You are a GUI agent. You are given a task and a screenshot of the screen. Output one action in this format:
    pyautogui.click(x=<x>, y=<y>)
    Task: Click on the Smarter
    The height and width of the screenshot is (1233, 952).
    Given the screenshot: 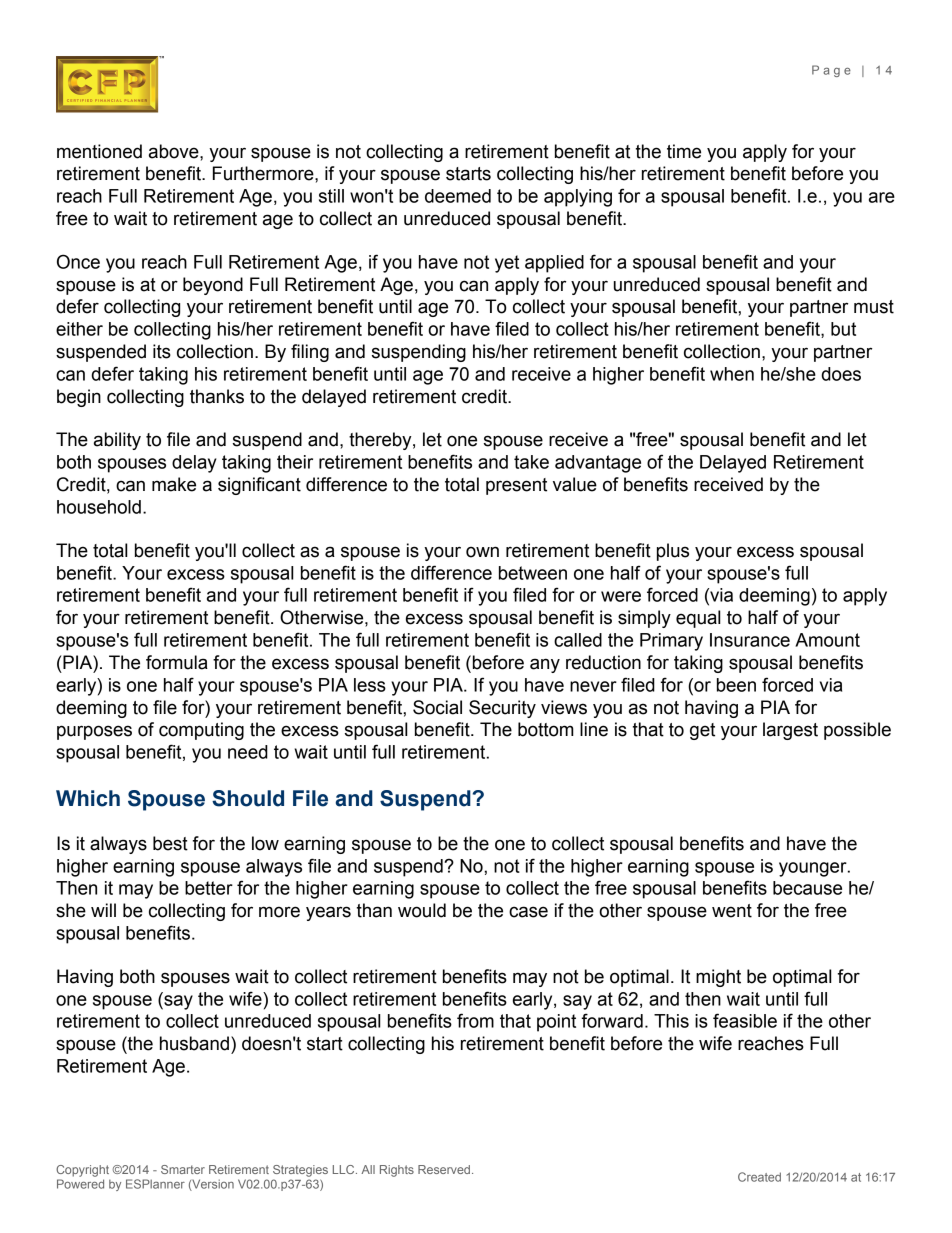 What is the action you would take?
    pyautogui.click(x=183, y=1169)
